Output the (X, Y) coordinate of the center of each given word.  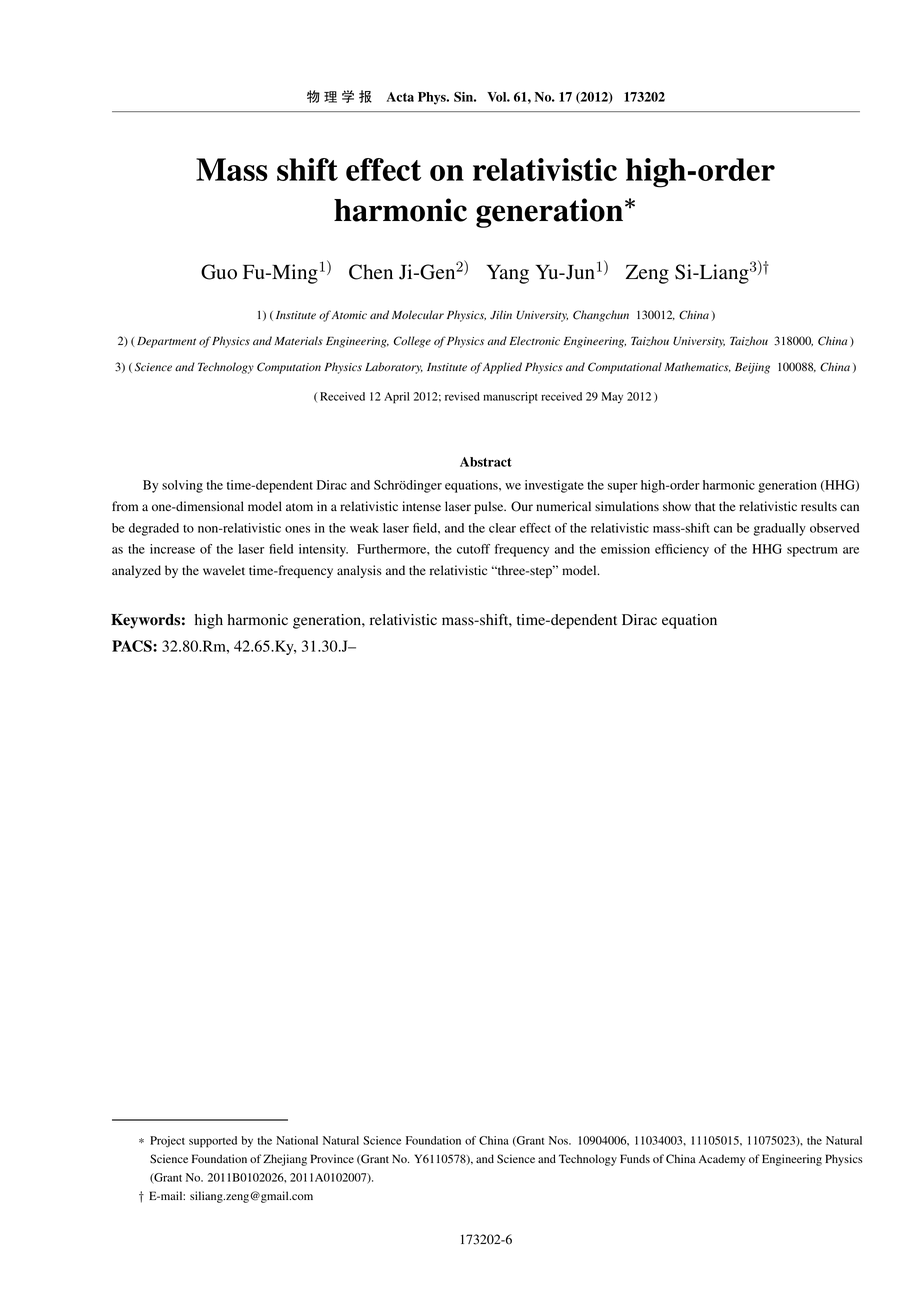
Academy (722, 1160)
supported (213, 1142)
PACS (133, 646)
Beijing (752, 368)
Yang (508, 274)
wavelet (224, 570)
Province (332, 1158)
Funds (635, 1158)
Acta (400, 97)
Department (166, 342)
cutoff (473, 549)
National (297, 1140)
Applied (502, 368)
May (612, 397)
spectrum (812, 551)
